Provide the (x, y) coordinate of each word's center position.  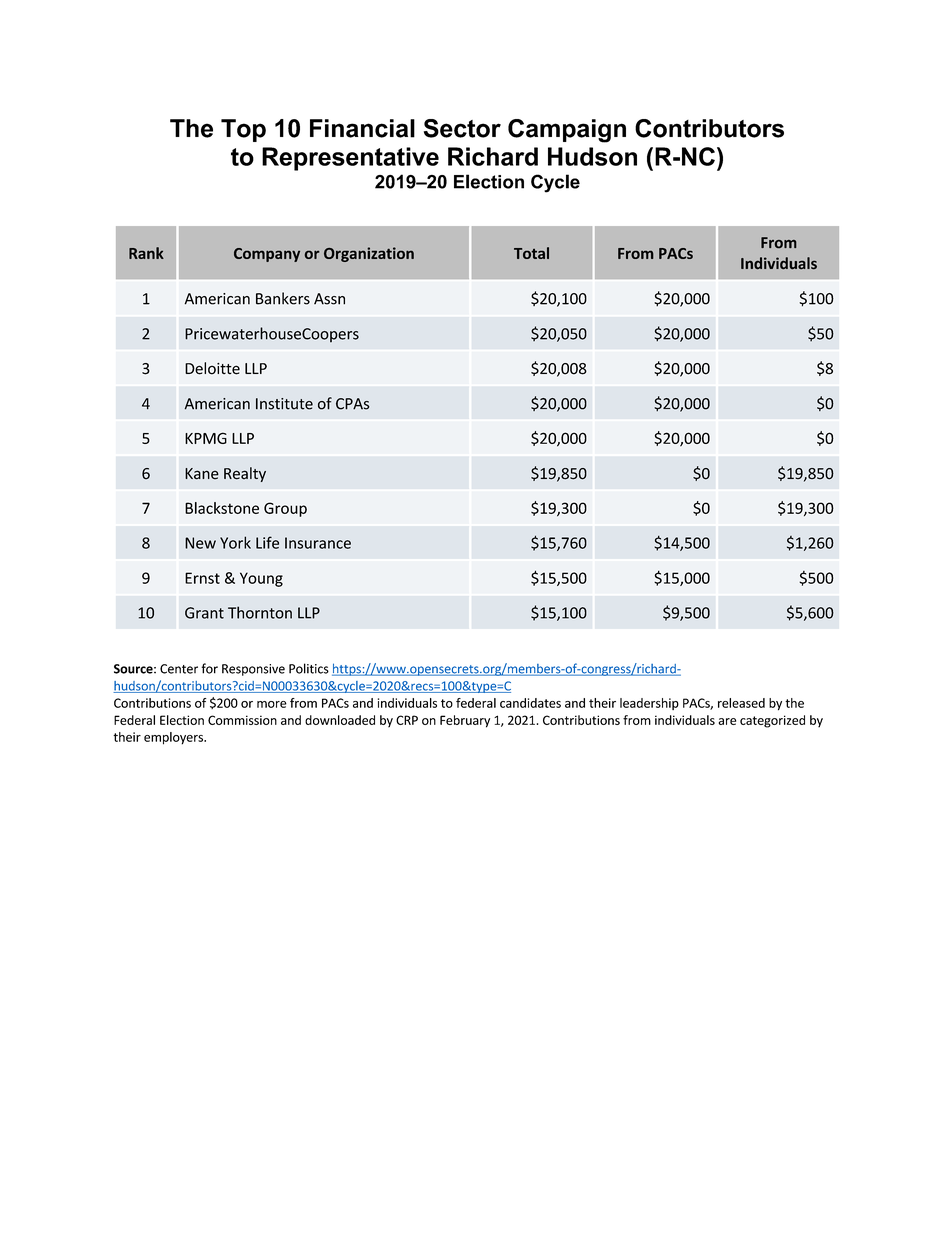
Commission (242, 720)
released (741, 703)
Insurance (318, 543)
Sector (462, 128)
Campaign (567, 131)
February (465, 721)
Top (243, 130)
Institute (284, 404)
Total (531, 253)
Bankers (283, 298)
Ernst (202, 578)
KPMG (206, 438)
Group (285, 509)
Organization (369, 254)
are (727, 721)
